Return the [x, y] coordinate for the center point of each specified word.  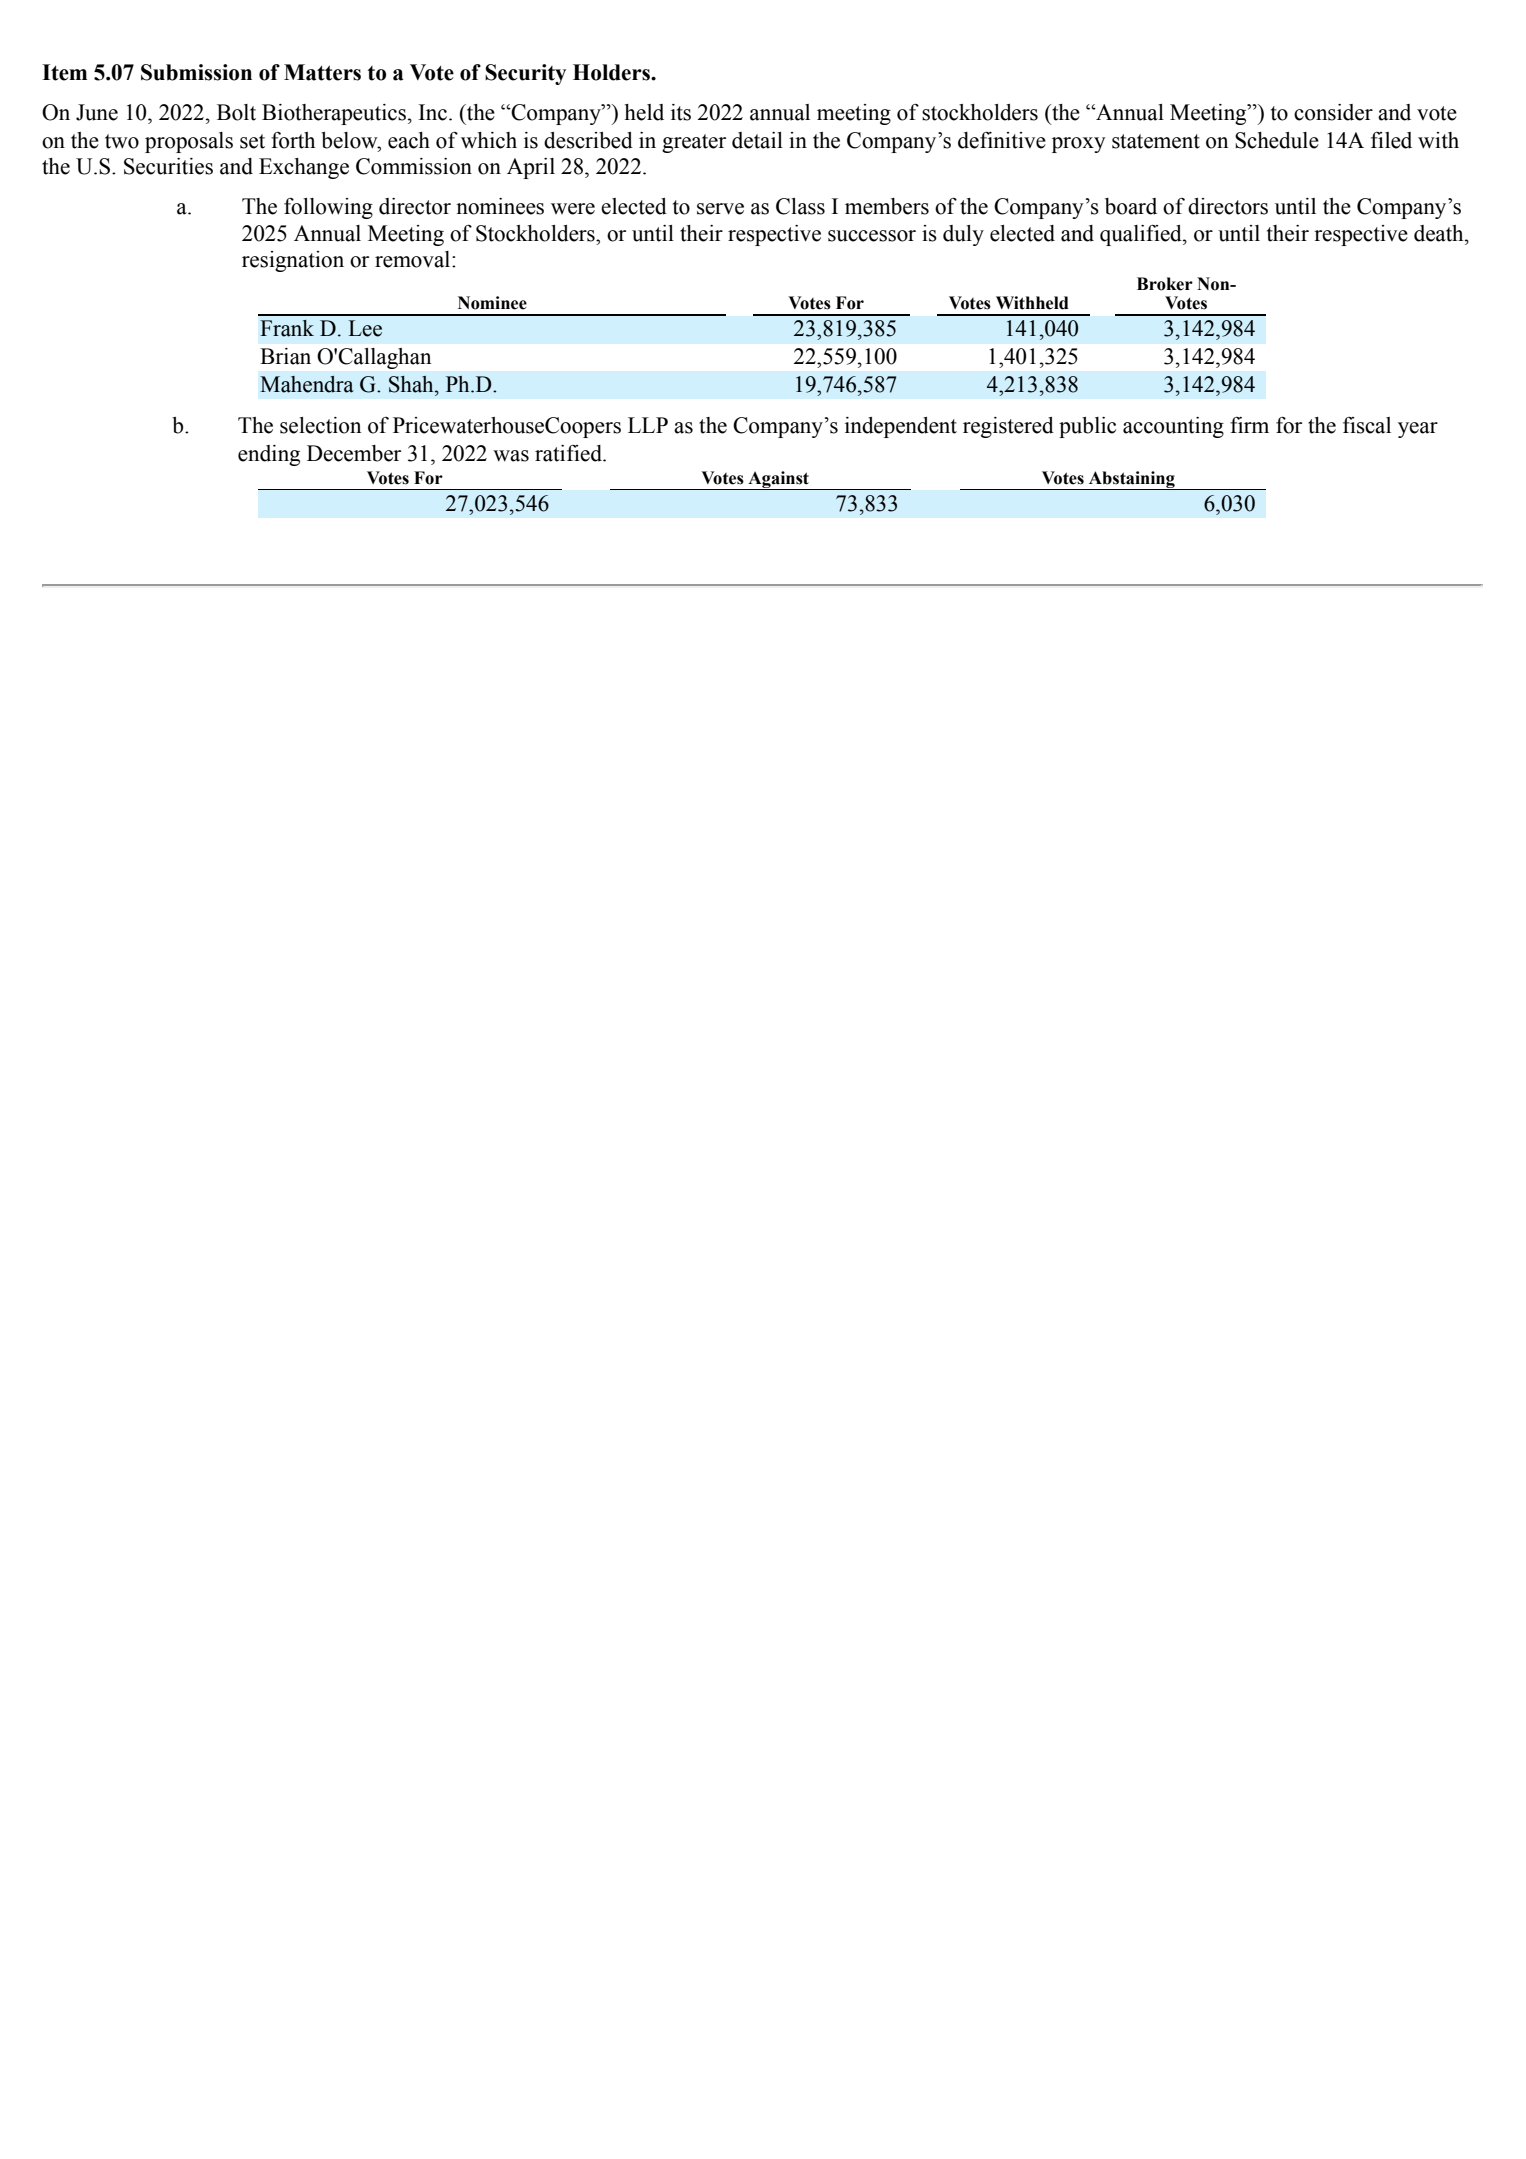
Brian [285, 356]
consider [1333, 112]
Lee [365, 328]
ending [269, 455]
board [1131, 206]
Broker [1165, 284]
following [328, 208]
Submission [196, 72]
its [681, 112]
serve [720, 209]
